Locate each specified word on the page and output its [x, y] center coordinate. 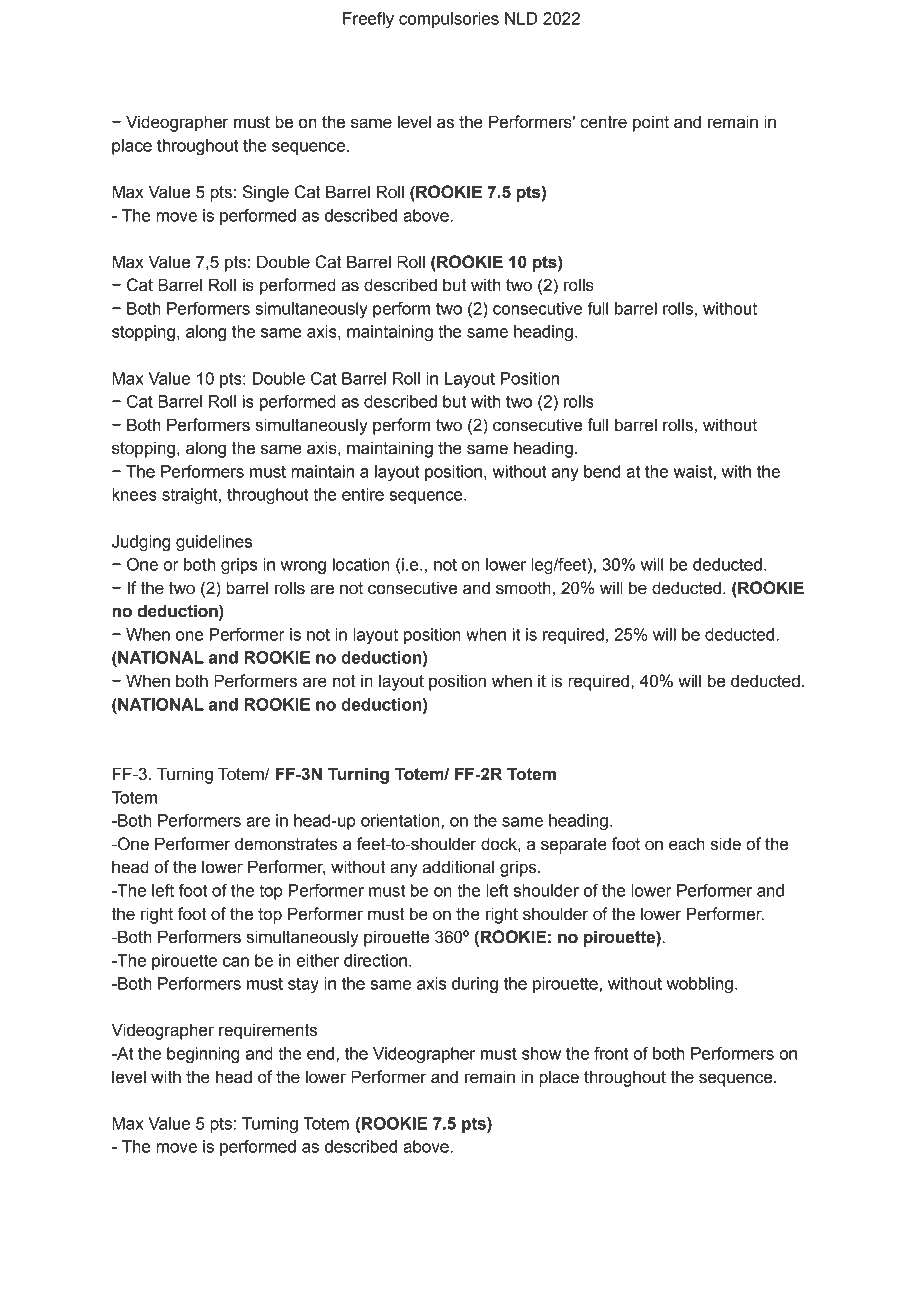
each [687, 844]
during [475, 985]
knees [134, 494]
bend [602, 471]
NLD [521, 18]
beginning [203, 1055]
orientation [401, 821]
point [651, 123]
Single [265, 193]
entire [363, 494]
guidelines [214, 543]
